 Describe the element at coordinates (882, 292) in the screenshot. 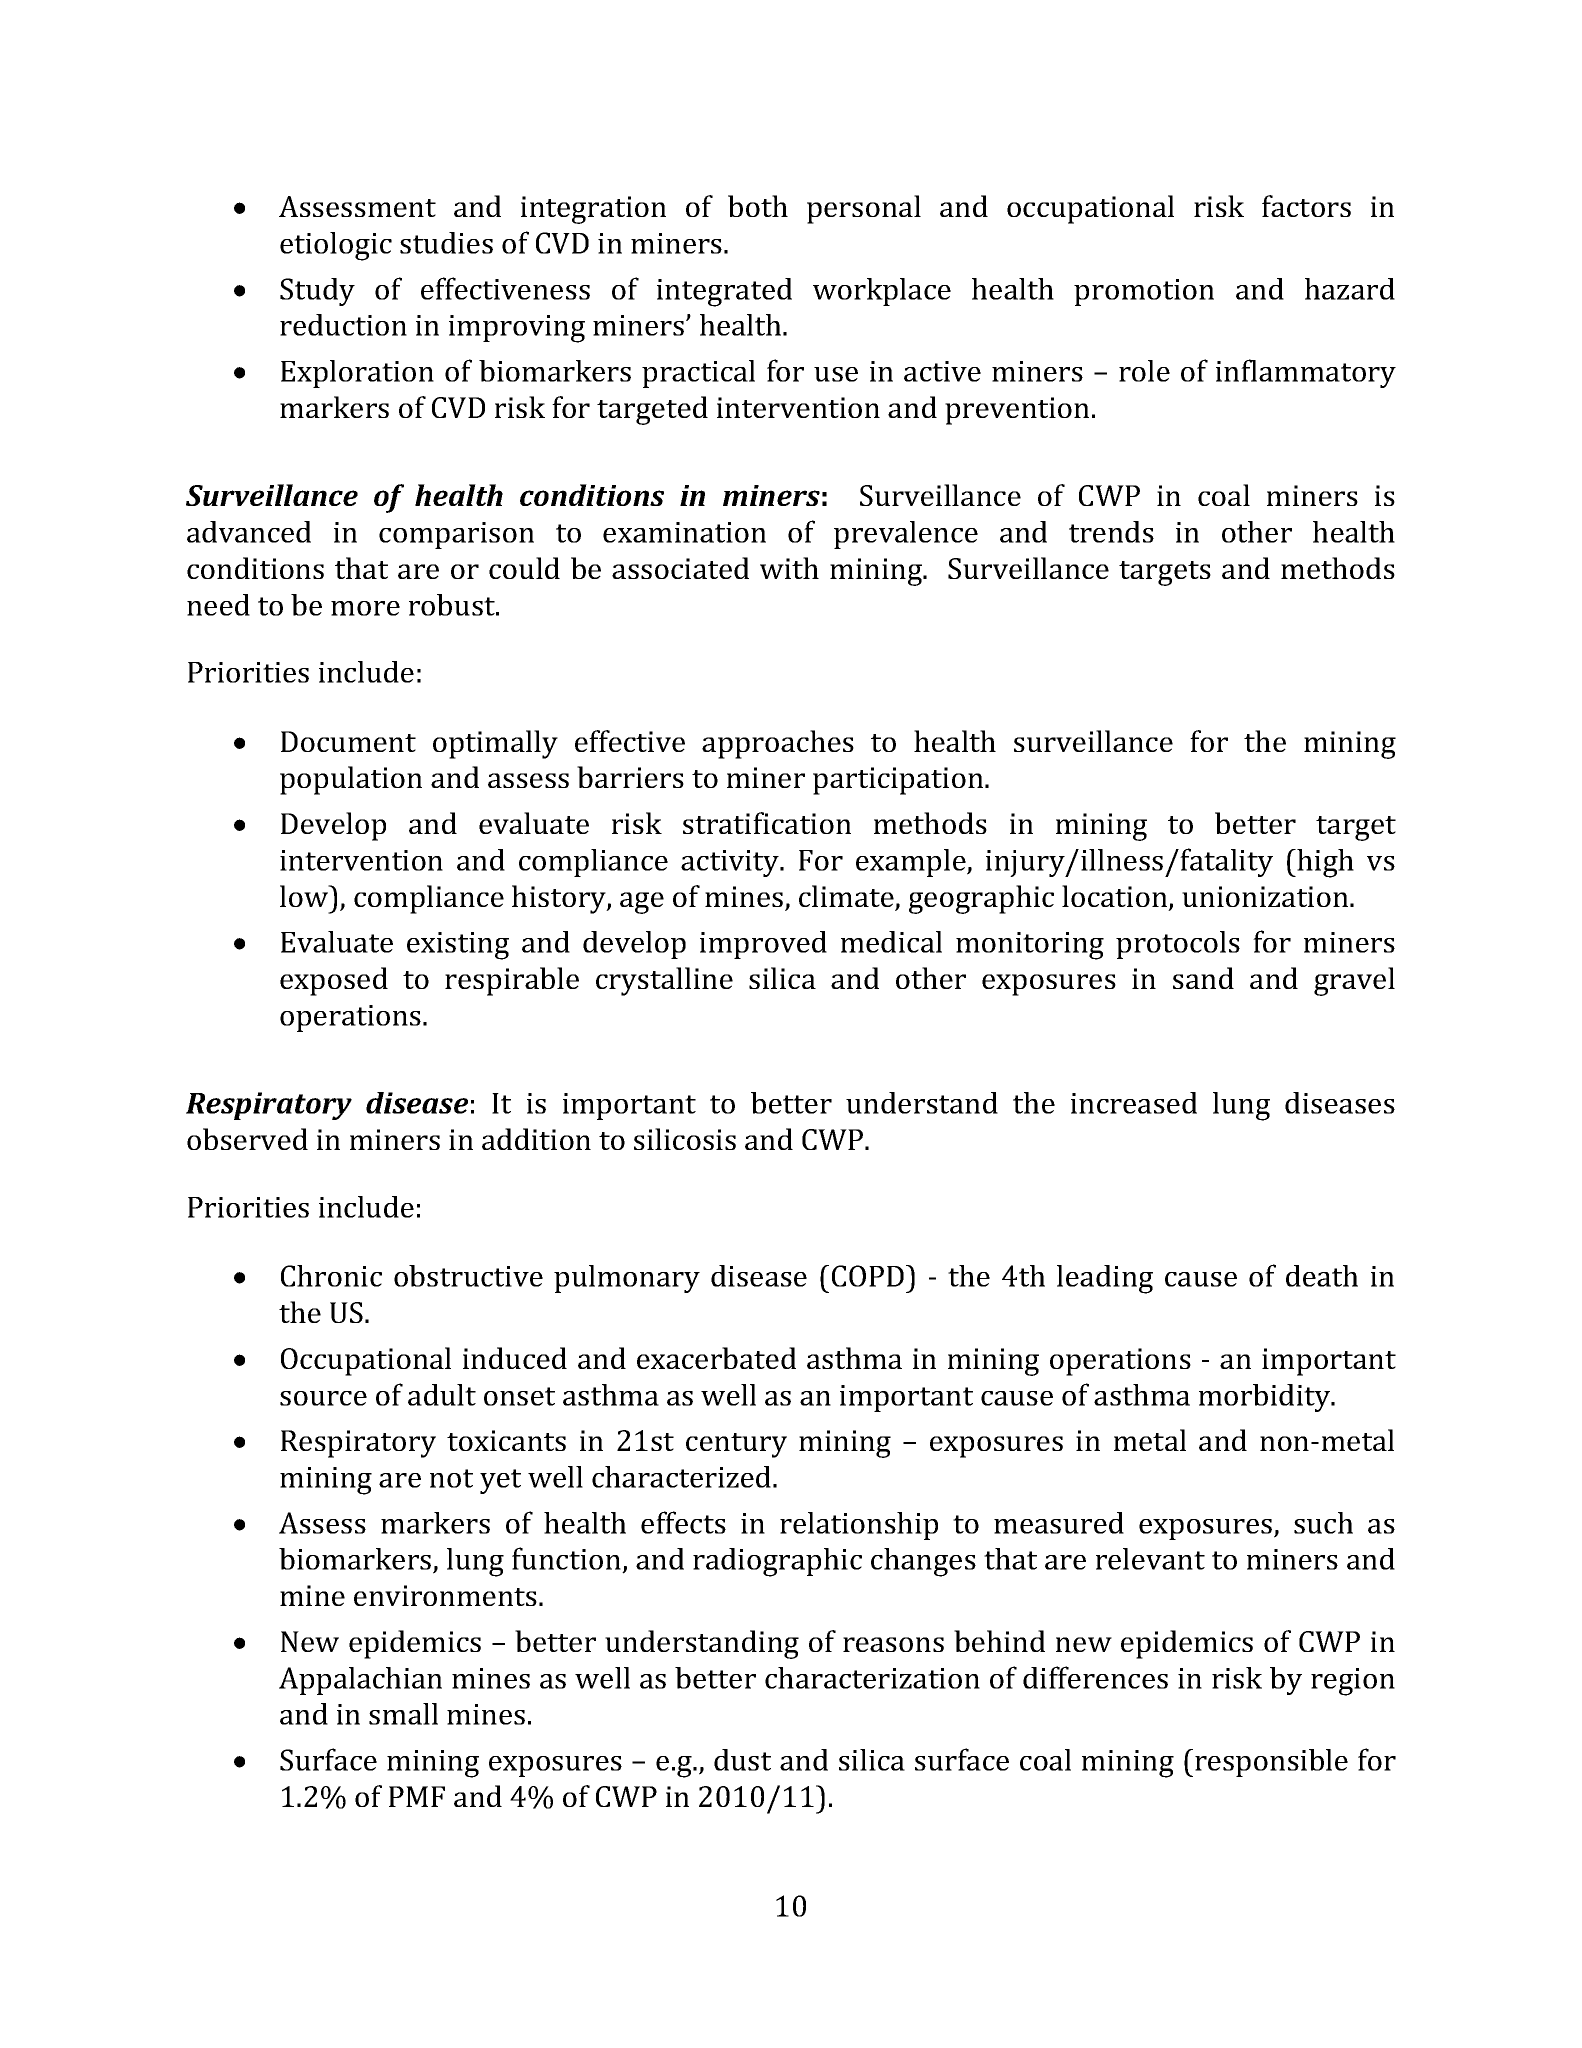

I see `workplace` at that location.
